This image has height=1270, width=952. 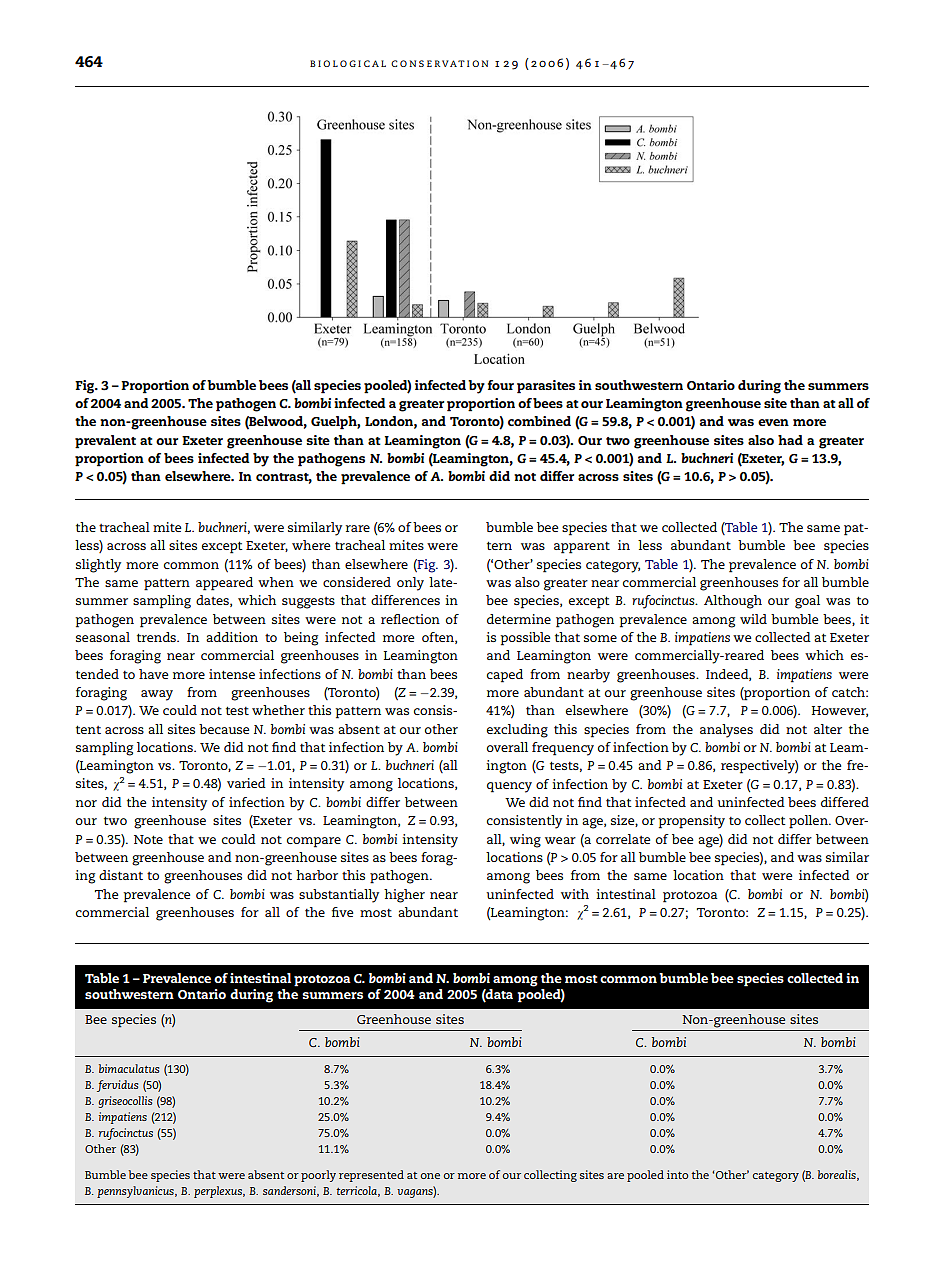 What do you see at coordinates (517, 731) in the image?
I see `excluding` at bounding box center [517, 731].
